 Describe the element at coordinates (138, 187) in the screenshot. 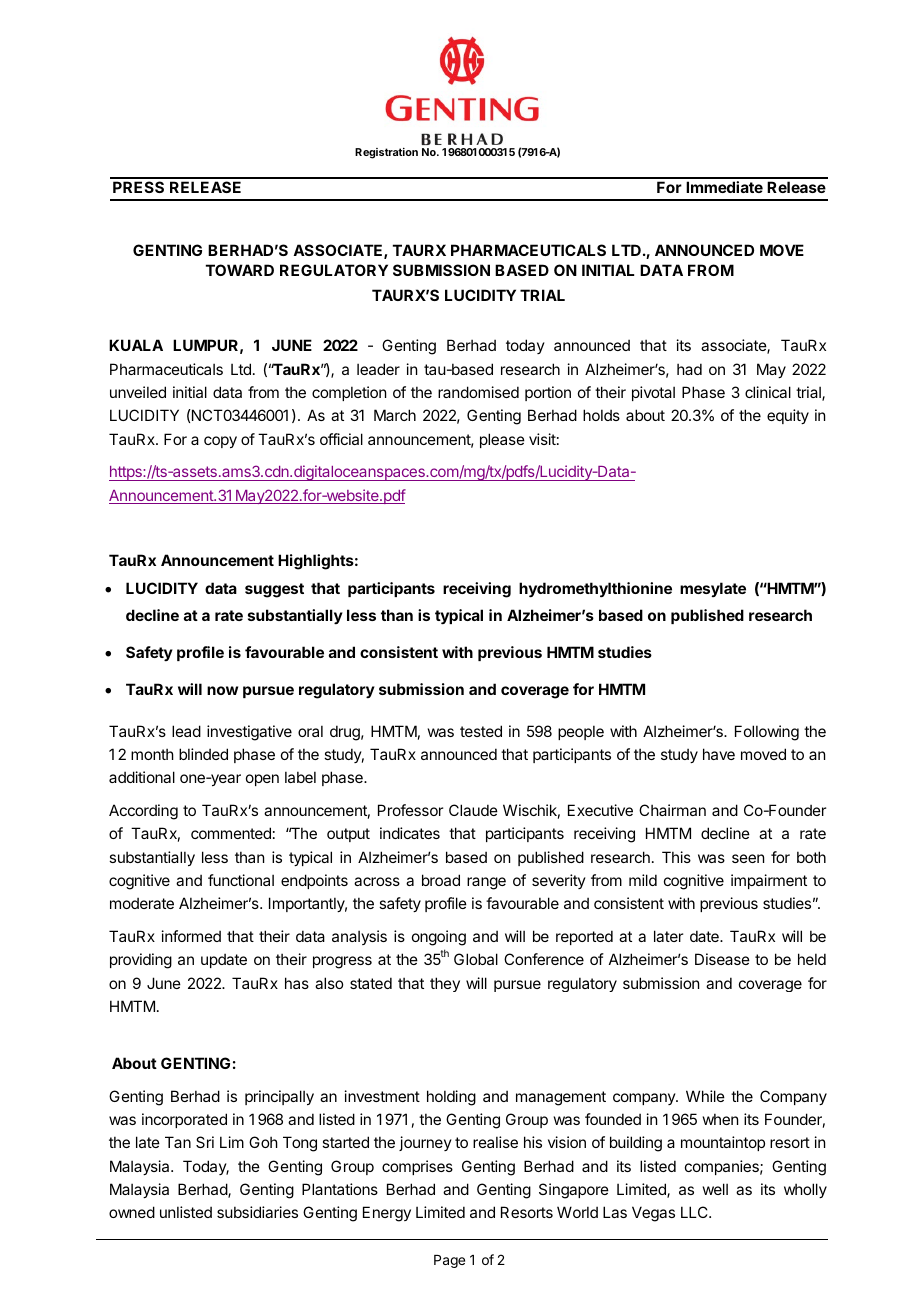

I see `PRESS` at that location.
